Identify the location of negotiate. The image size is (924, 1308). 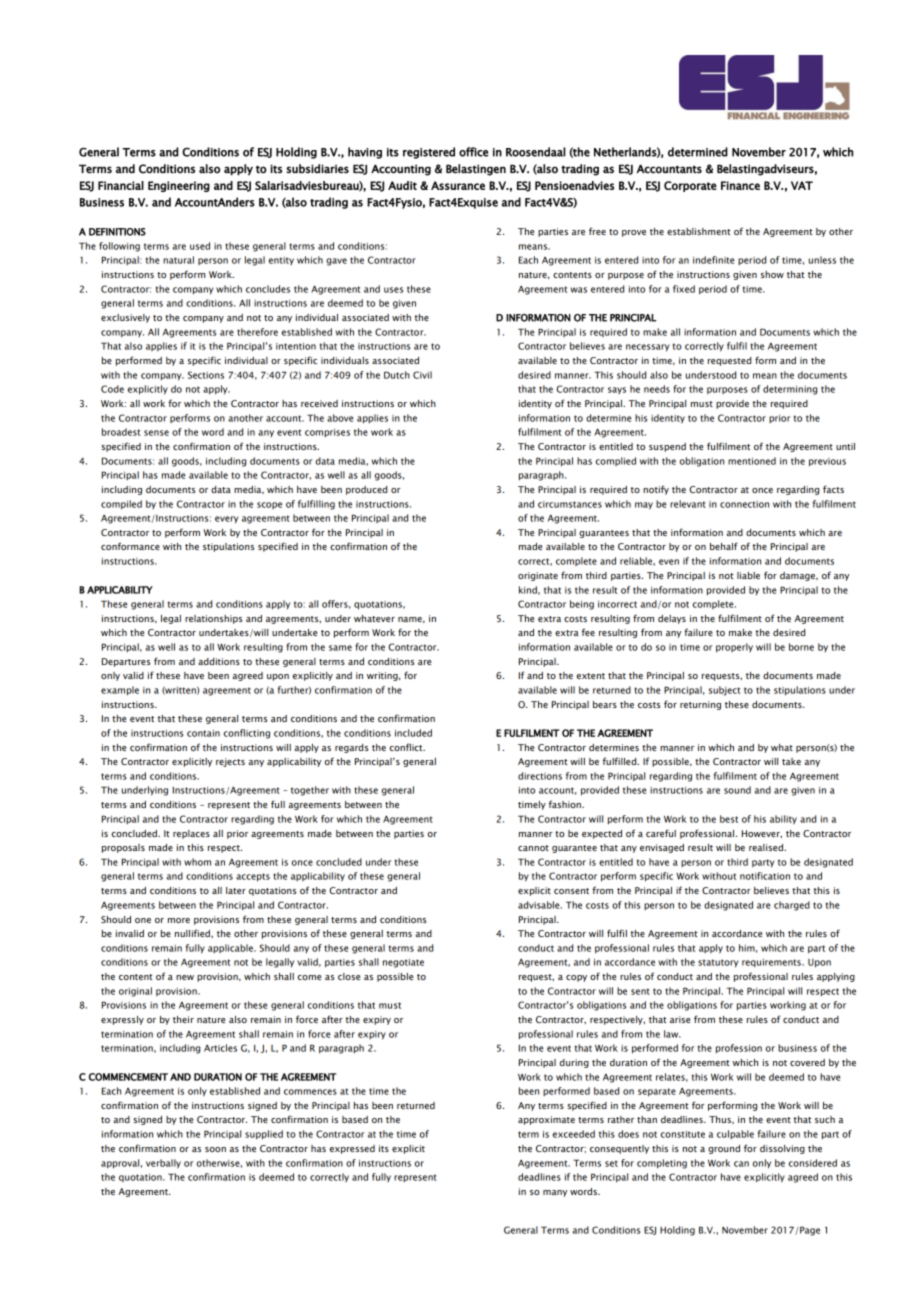
(403, 963).
